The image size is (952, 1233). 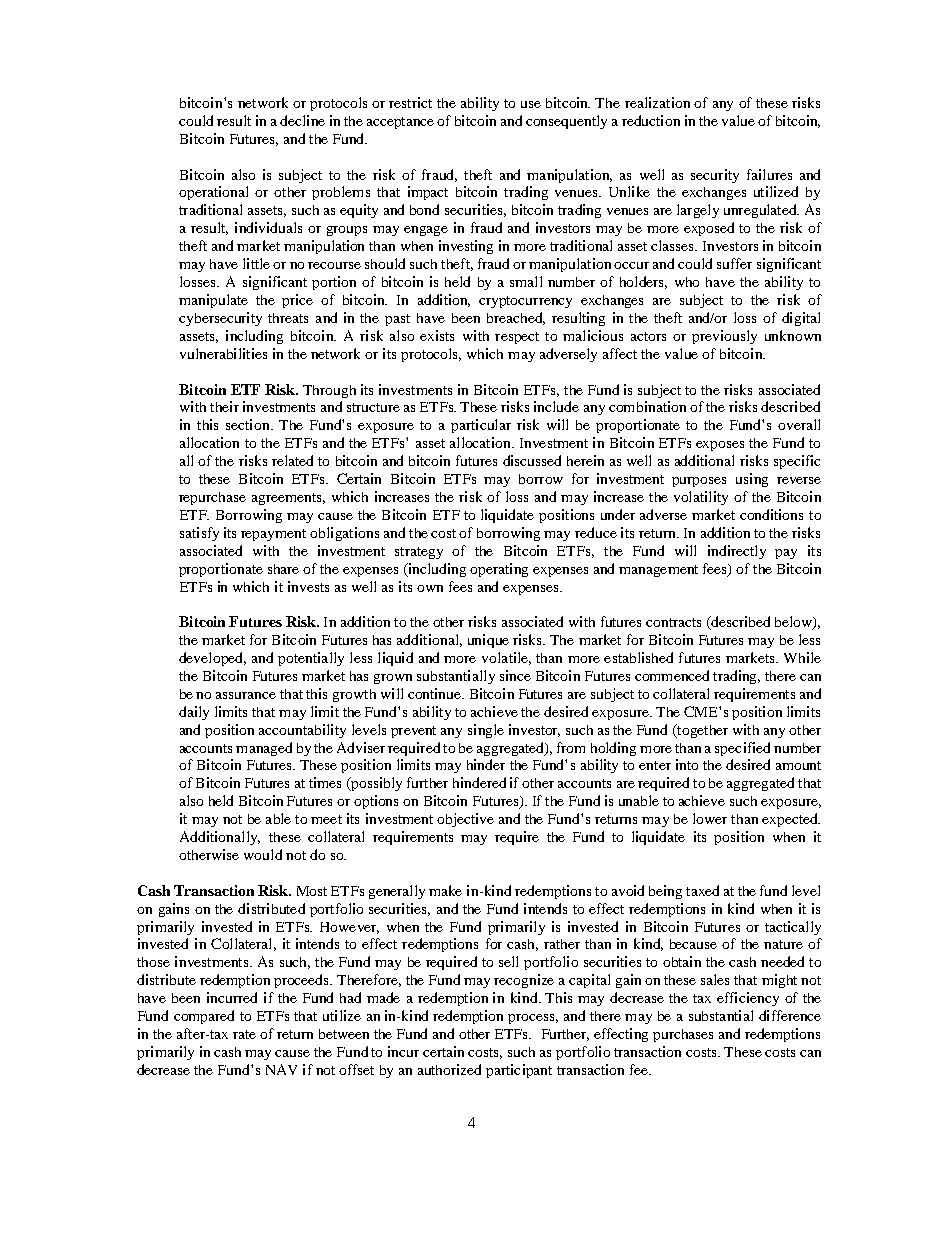 What do you see at coordinates (204, 1017) in the screenshot?
I see `compared` at bounding box center [204, 1017].
